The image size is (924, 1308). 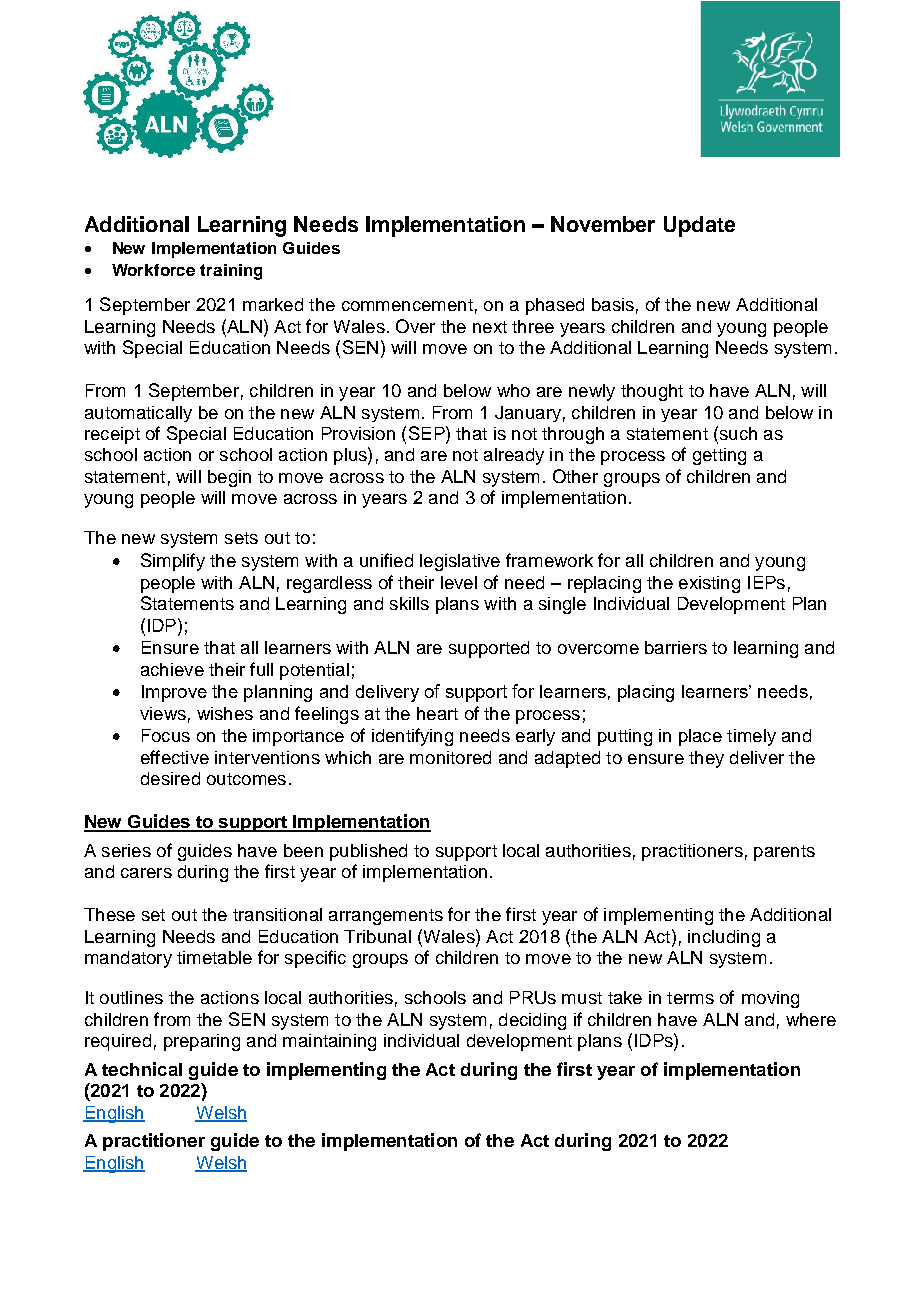 What do you see at coordinates (460, 562) in the screenshot?
I see `legislative` at bounding box center [460, 562].
